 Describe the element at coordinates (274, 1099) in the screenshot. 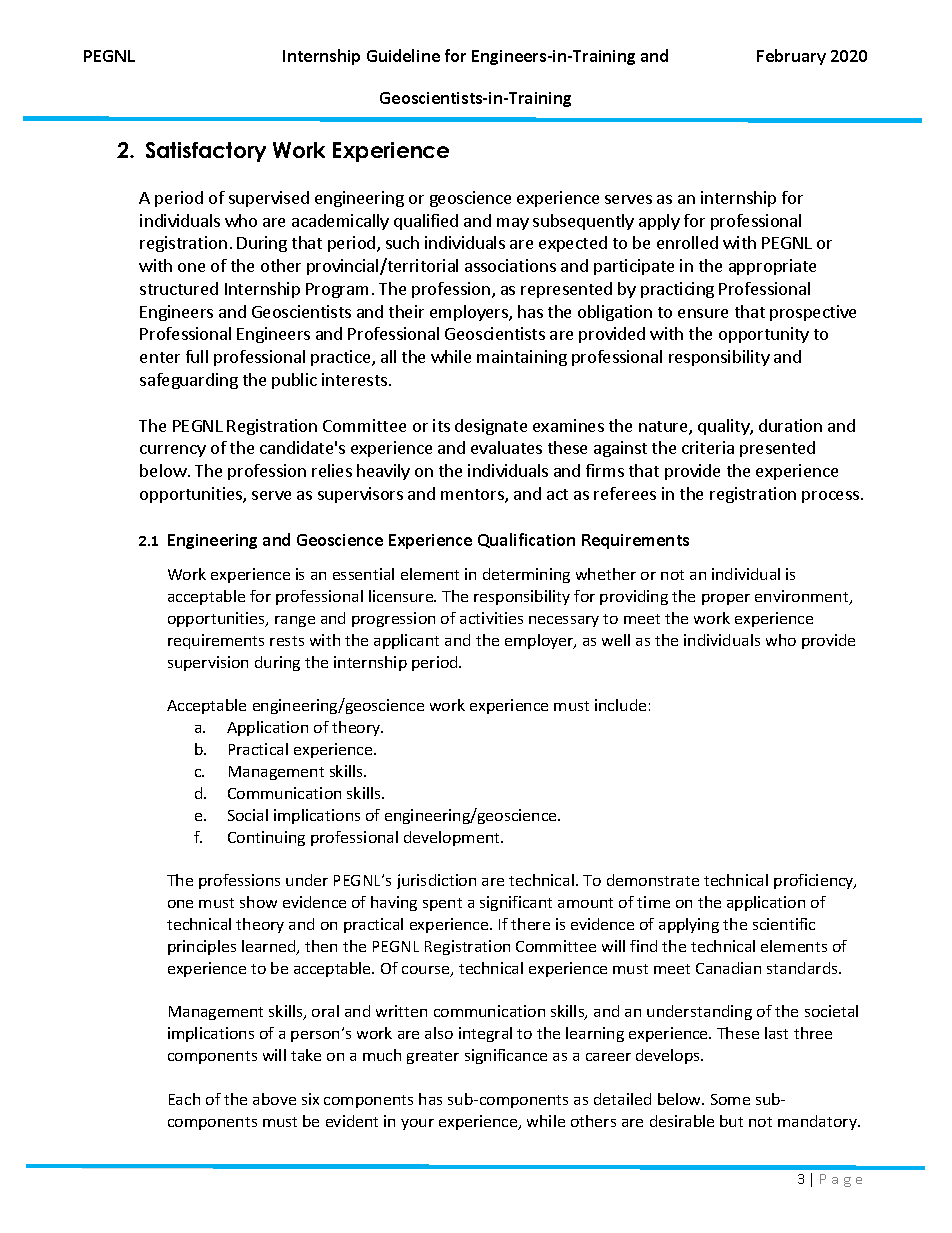

I see `above` at that location.
